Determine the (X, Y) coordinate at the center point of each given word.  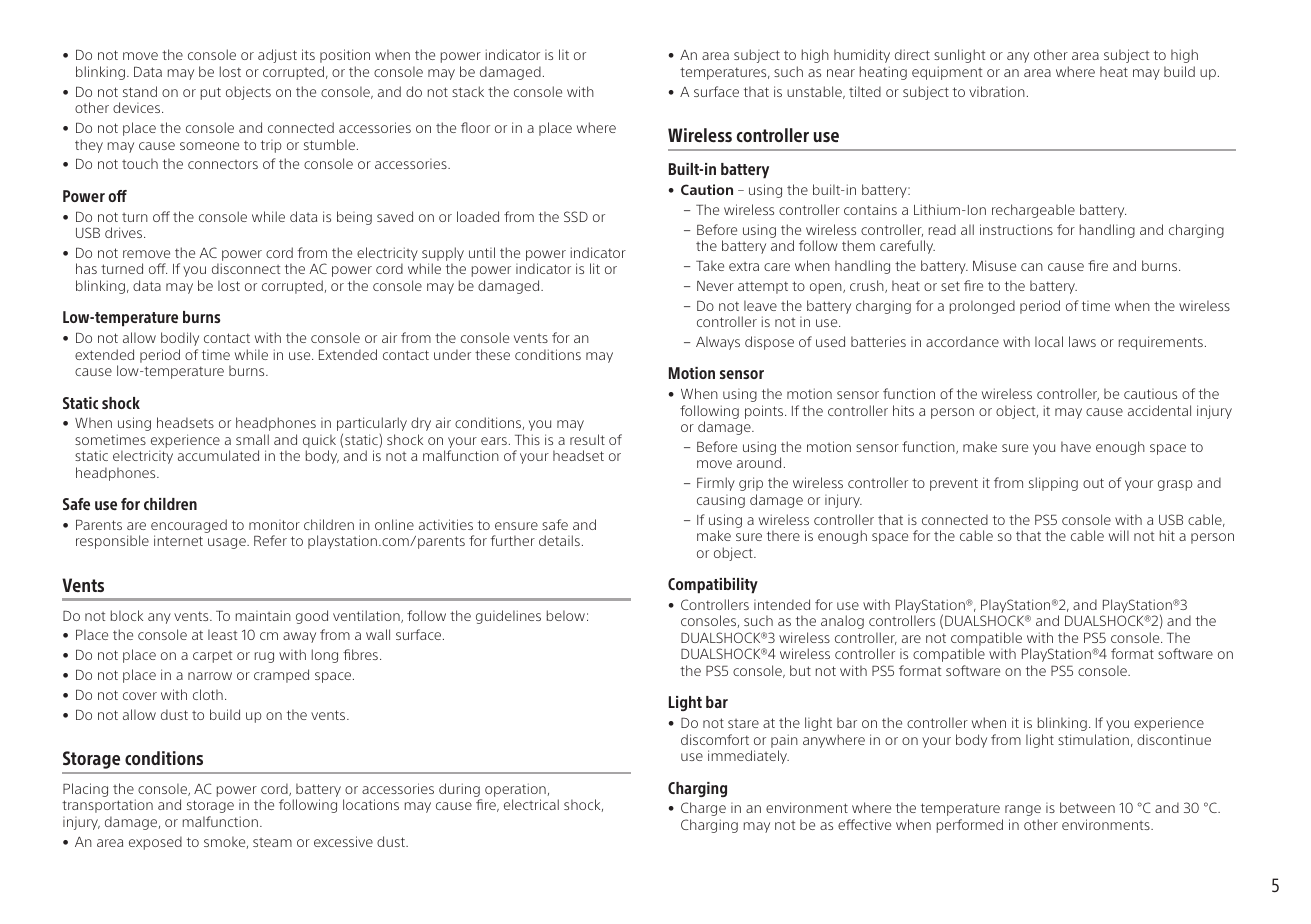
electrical (531, 804)
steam (272, 842)
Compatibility (713, 585)
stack (468, 91)
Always (718, 343)
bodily (180, 339)
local (1049, 341)
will (1119, 535)
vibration (997, 91)
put (211, 93)
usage (228, 543)
